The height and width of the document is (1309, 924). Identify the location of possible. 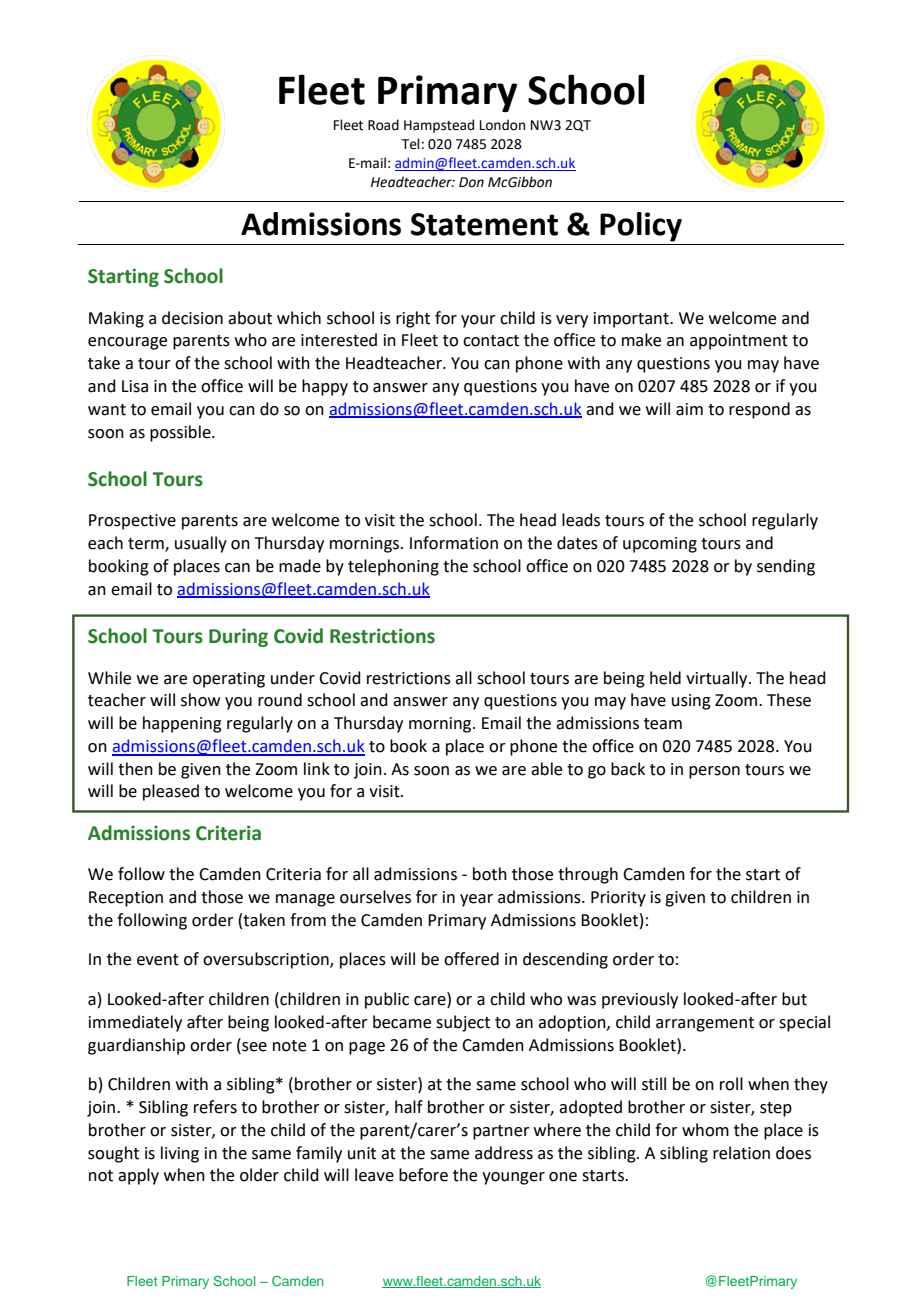
(181, 433).
